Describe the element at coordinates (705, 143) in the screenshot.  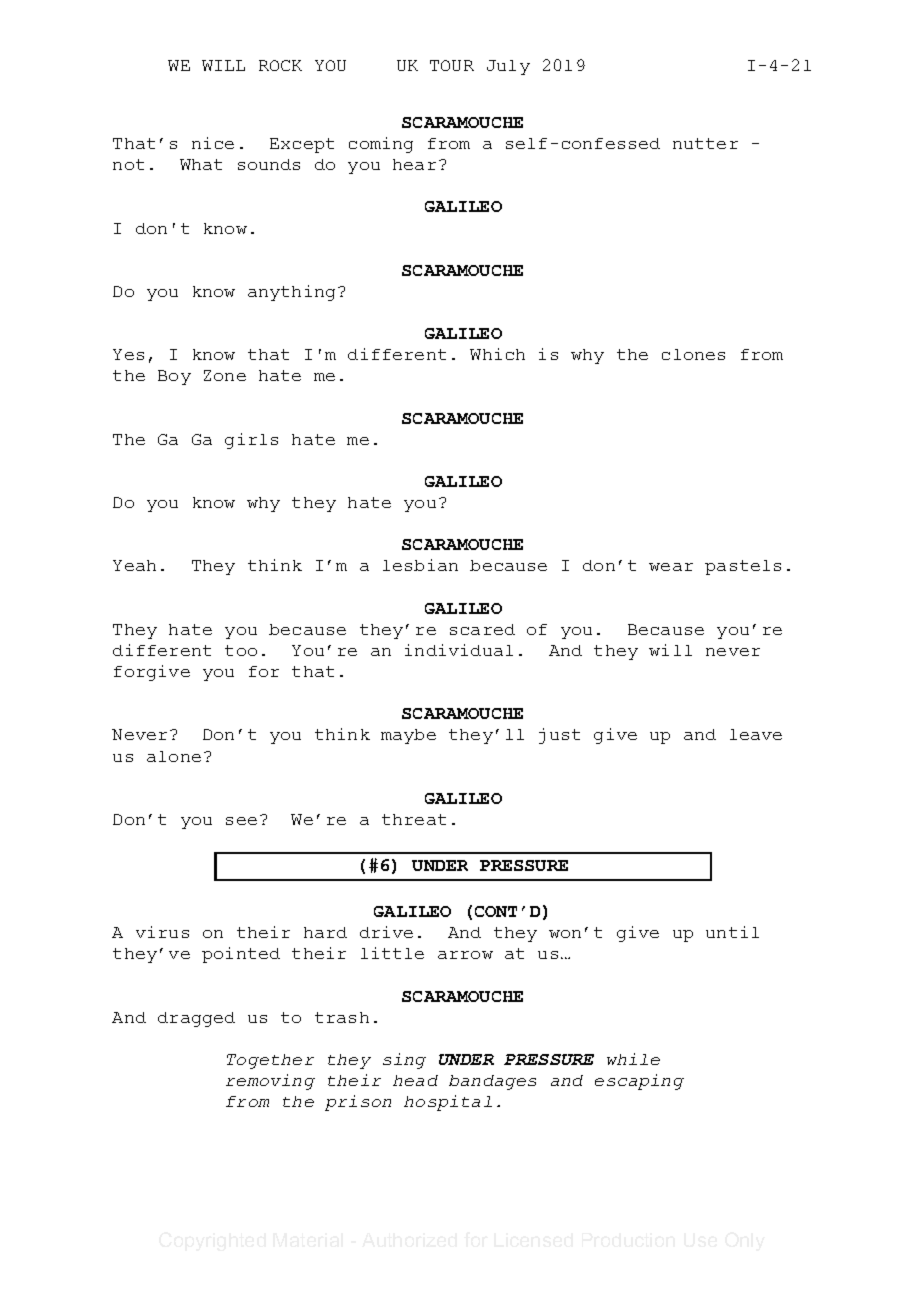
I see `nutter` at that location.
